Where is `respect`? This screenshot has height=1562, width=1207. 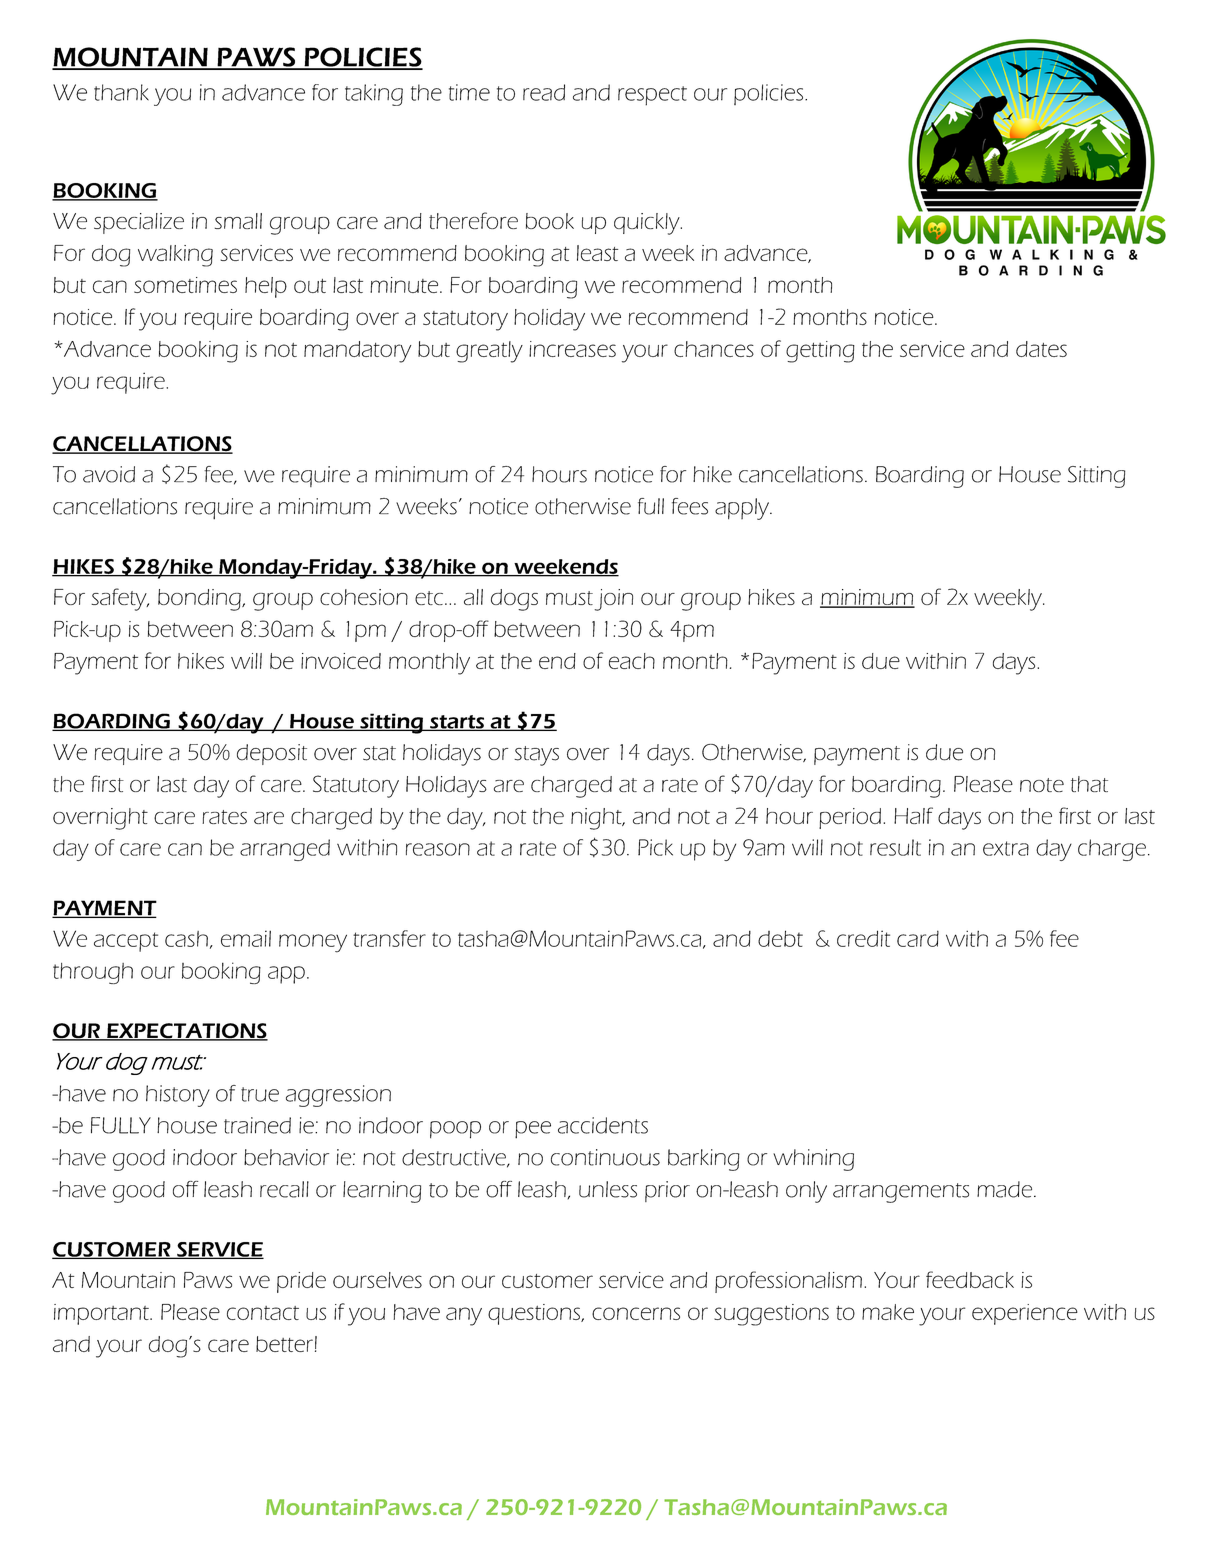 respect is located at coordinates (652, 96).
